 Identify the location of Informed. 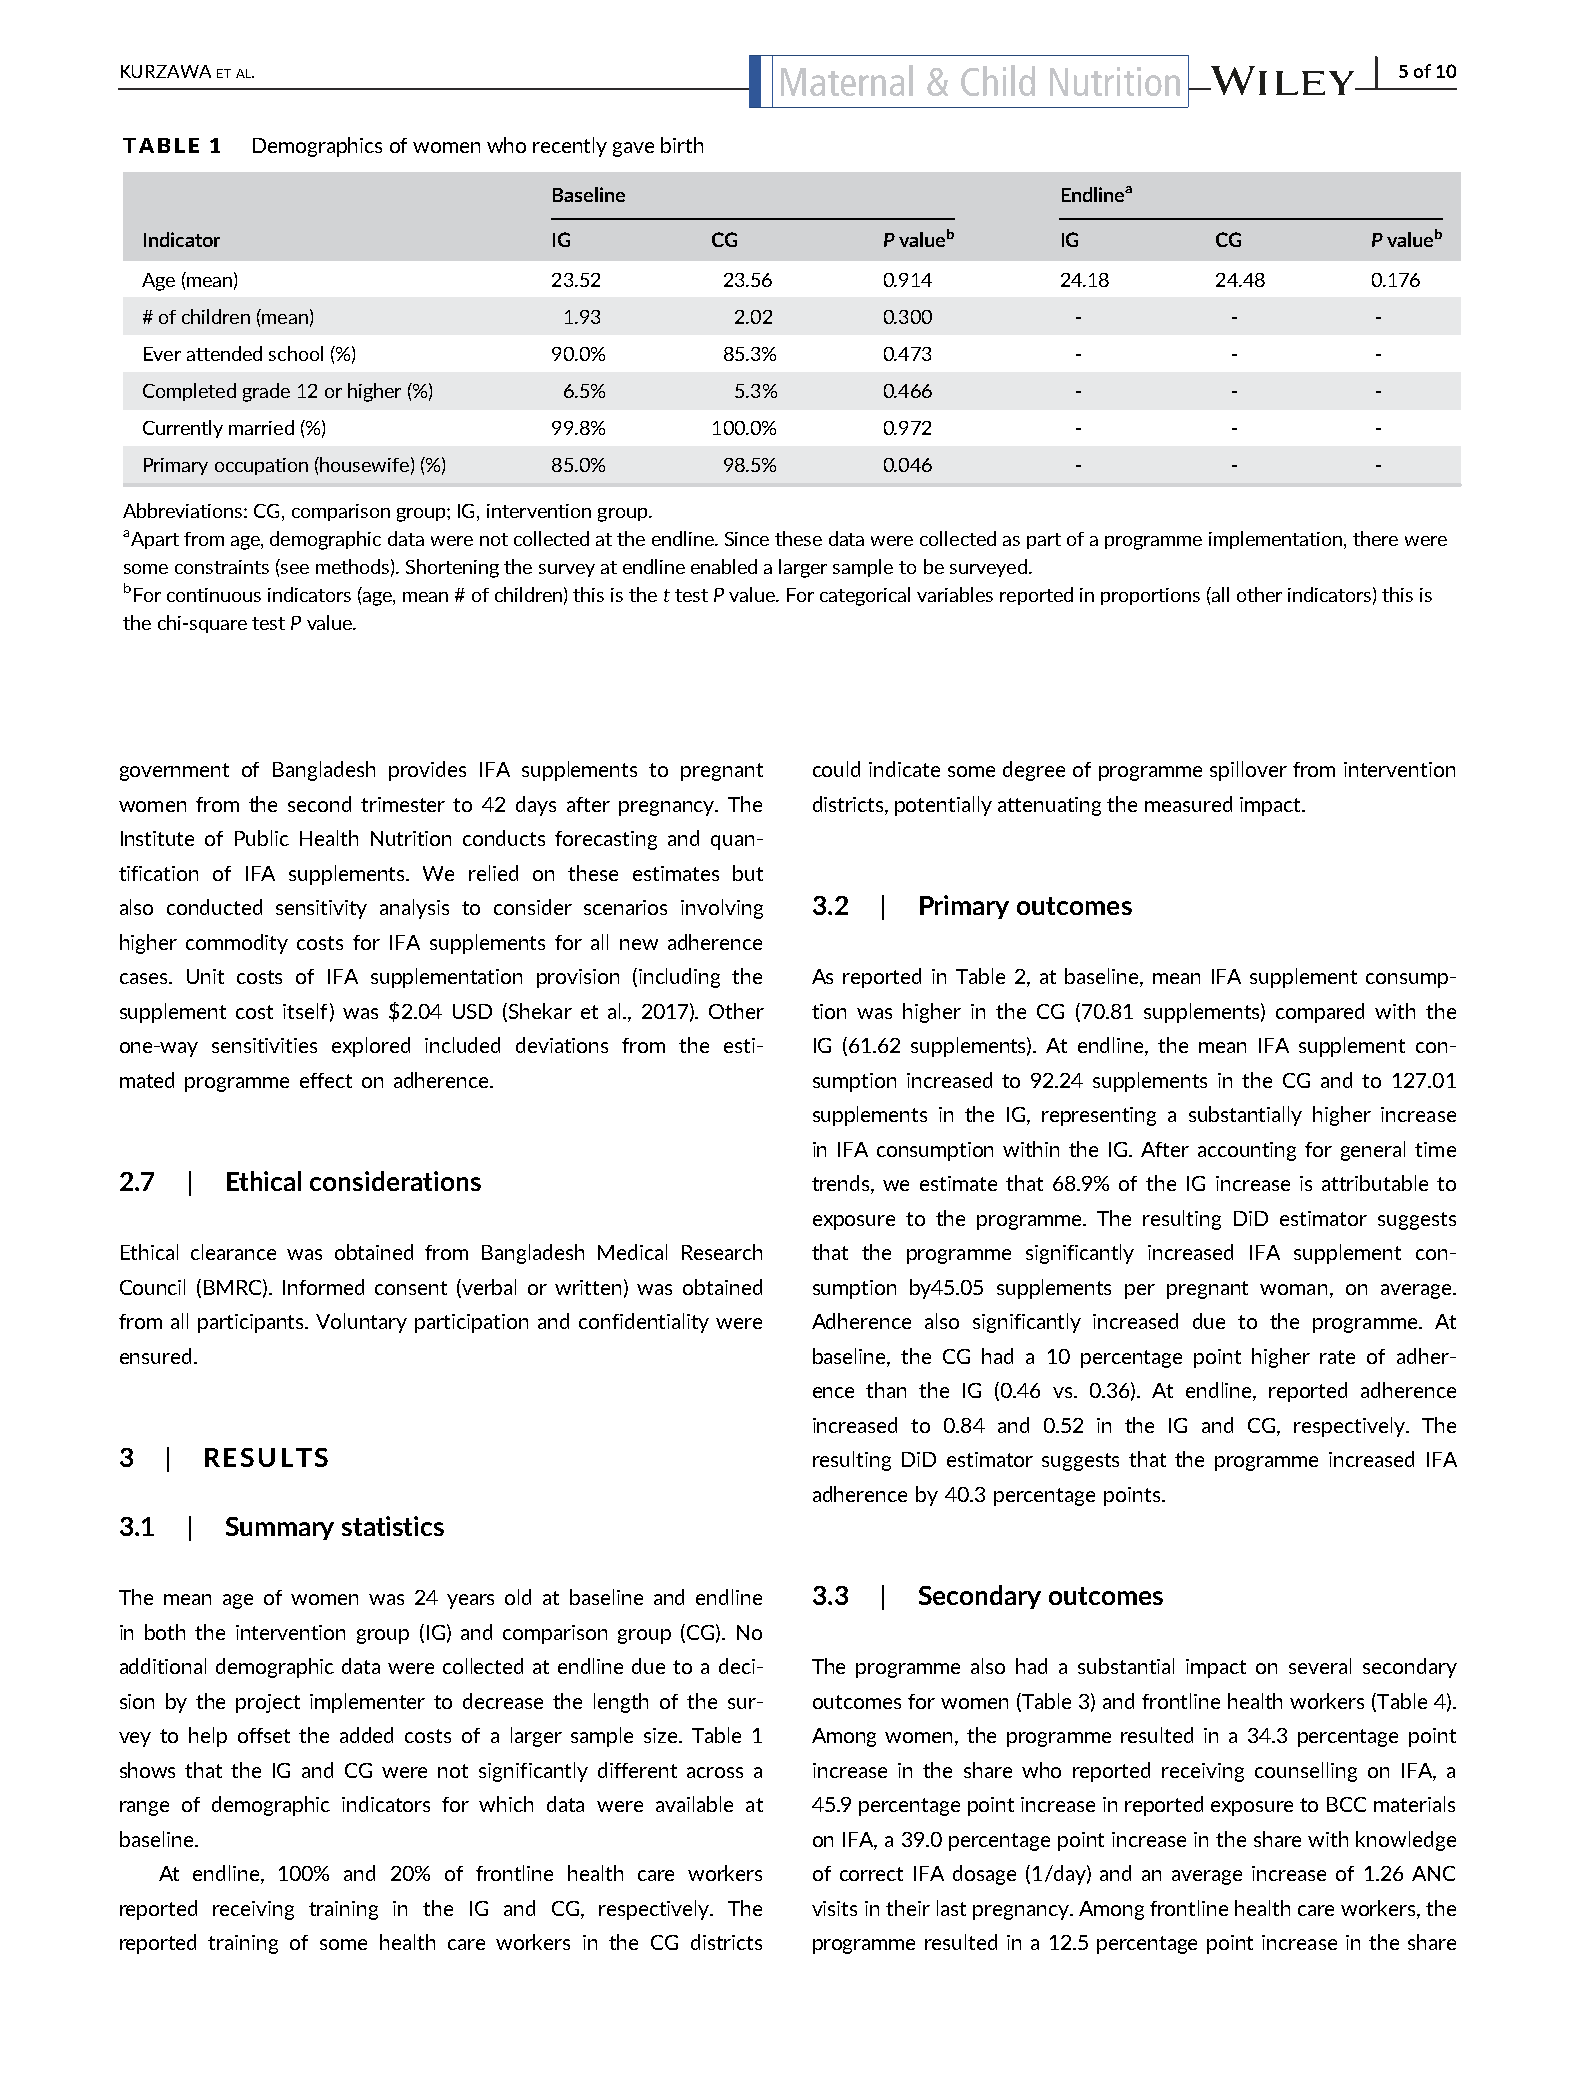
(323, 1287).
